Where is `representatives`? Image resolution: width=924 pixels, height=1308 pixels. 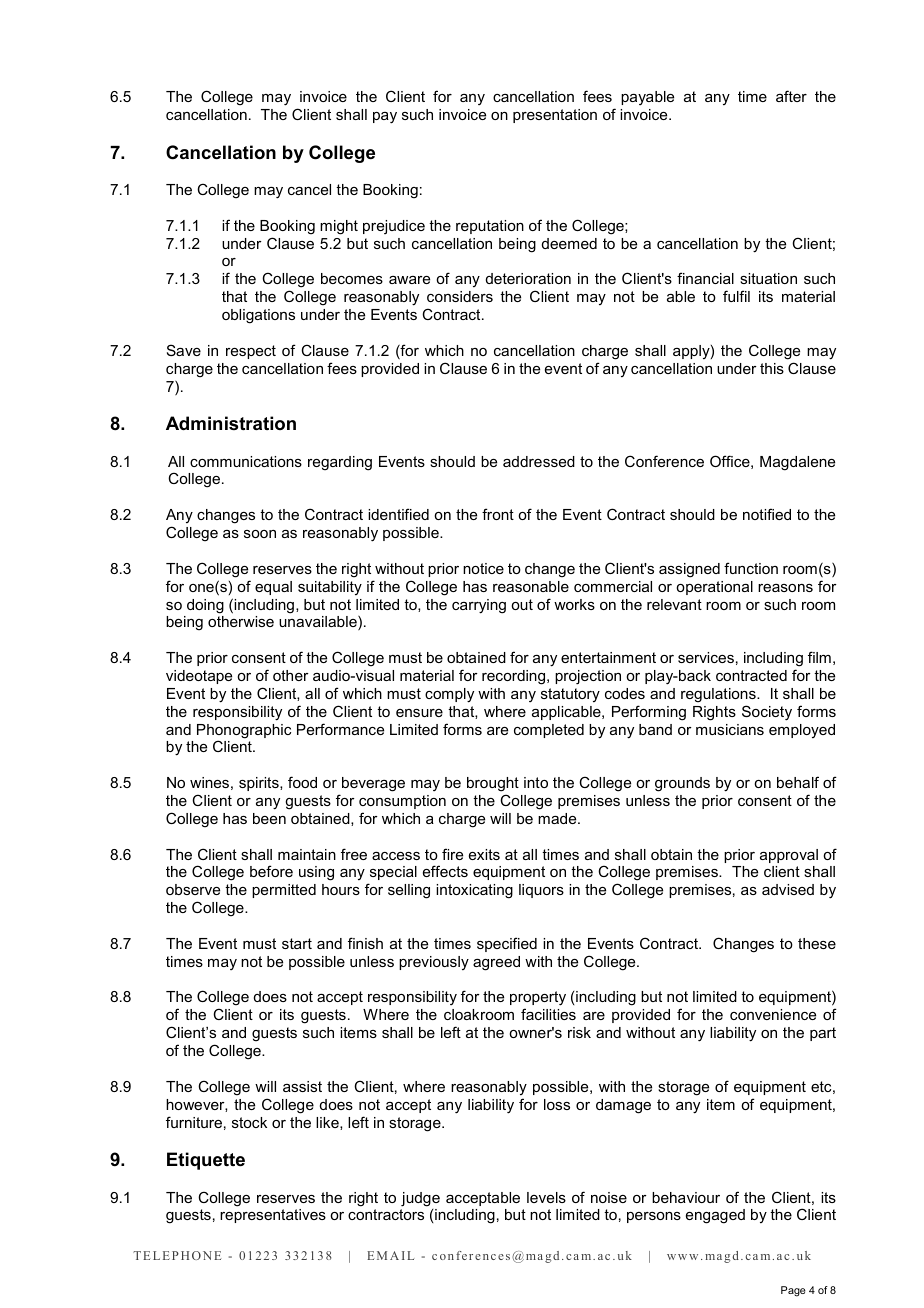 representatives is located at coordinates (273, 1216).
